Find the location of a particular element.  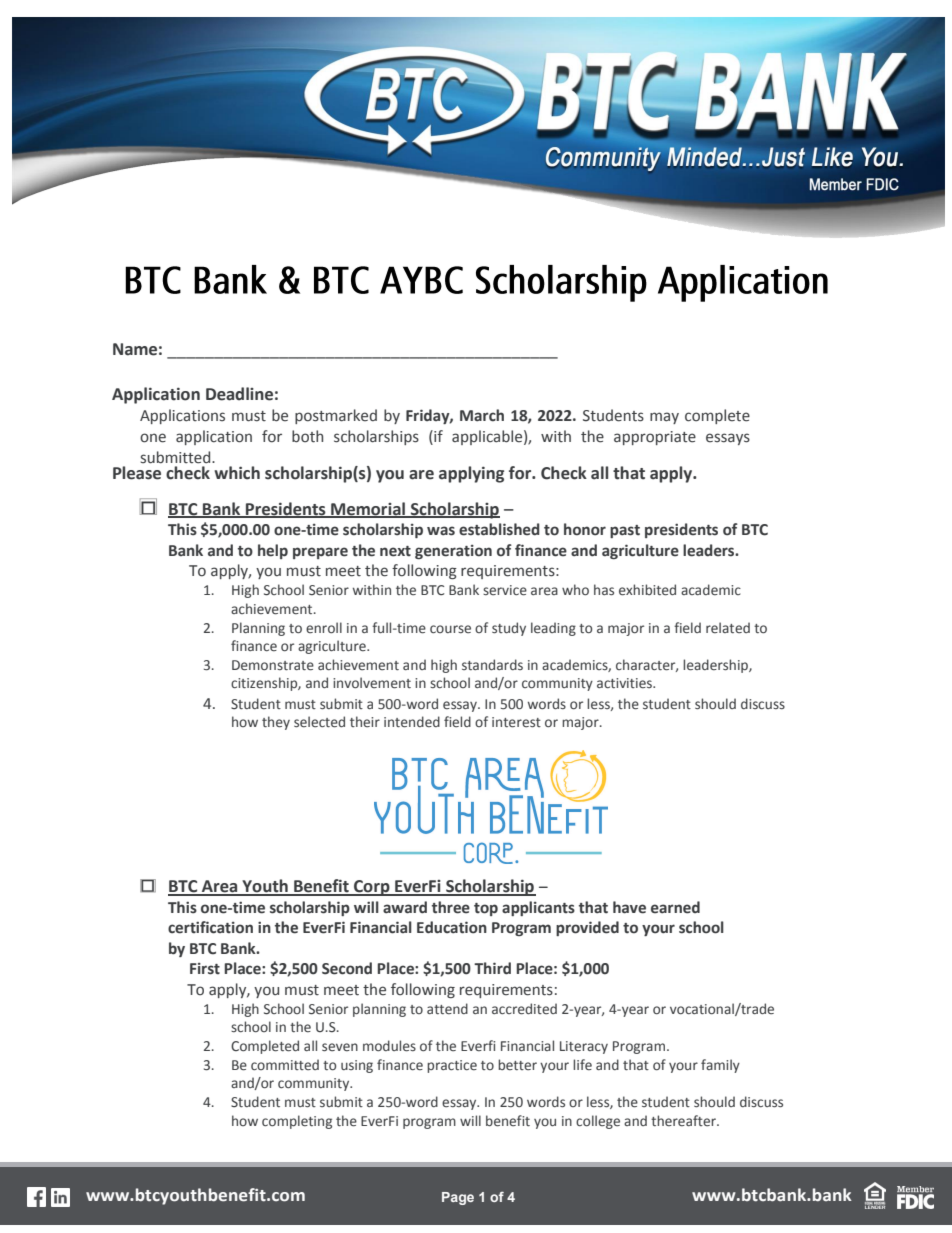

completing is located at coordinates (297, 1122).
